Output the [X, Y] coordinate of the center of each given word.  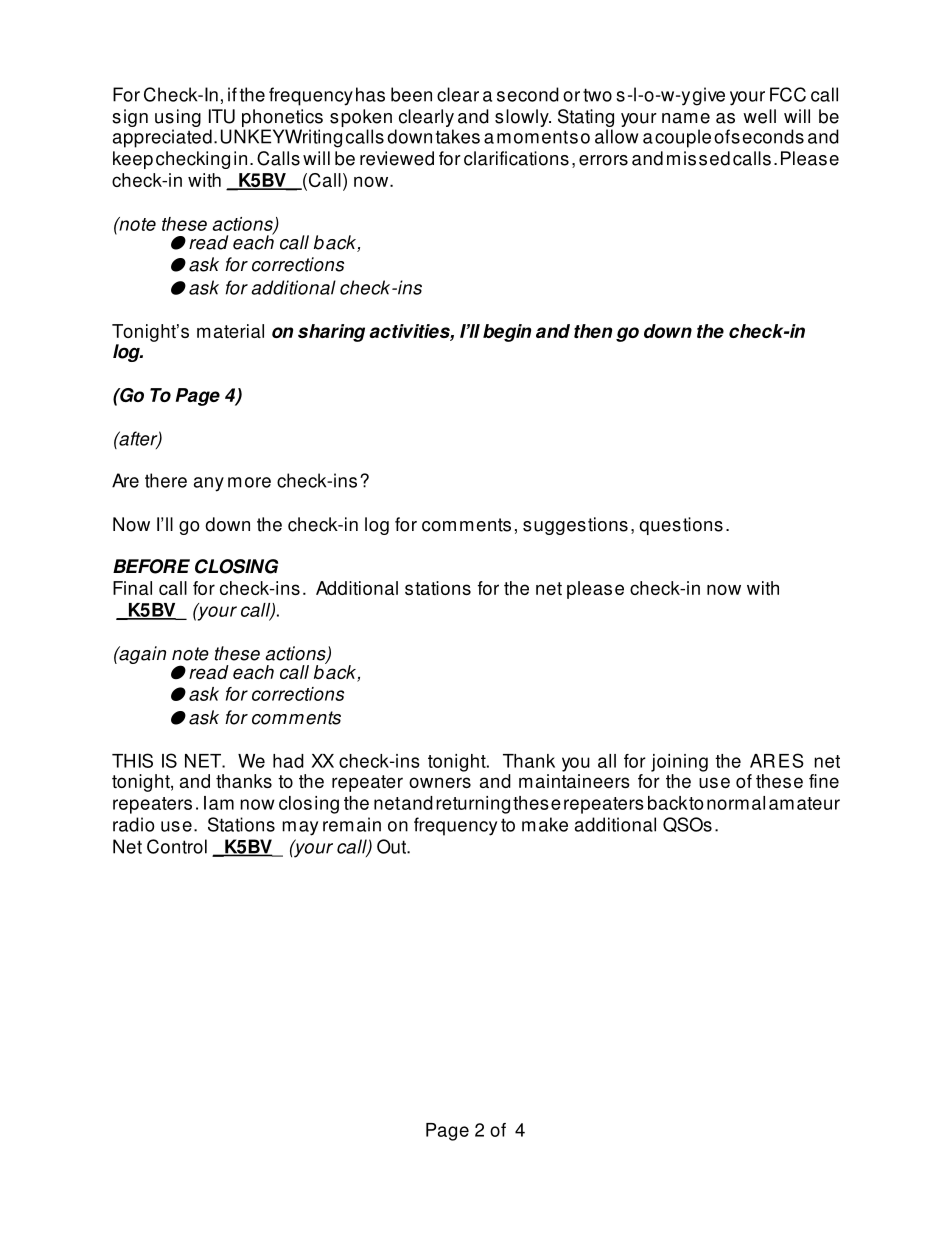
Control [177, 846]
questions [681, 526]
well [759, 116]
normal [736, 803]
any [209, 484]
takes [458, 136]
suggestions [575, 526]
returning [473, 805]
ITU [222, 116]
